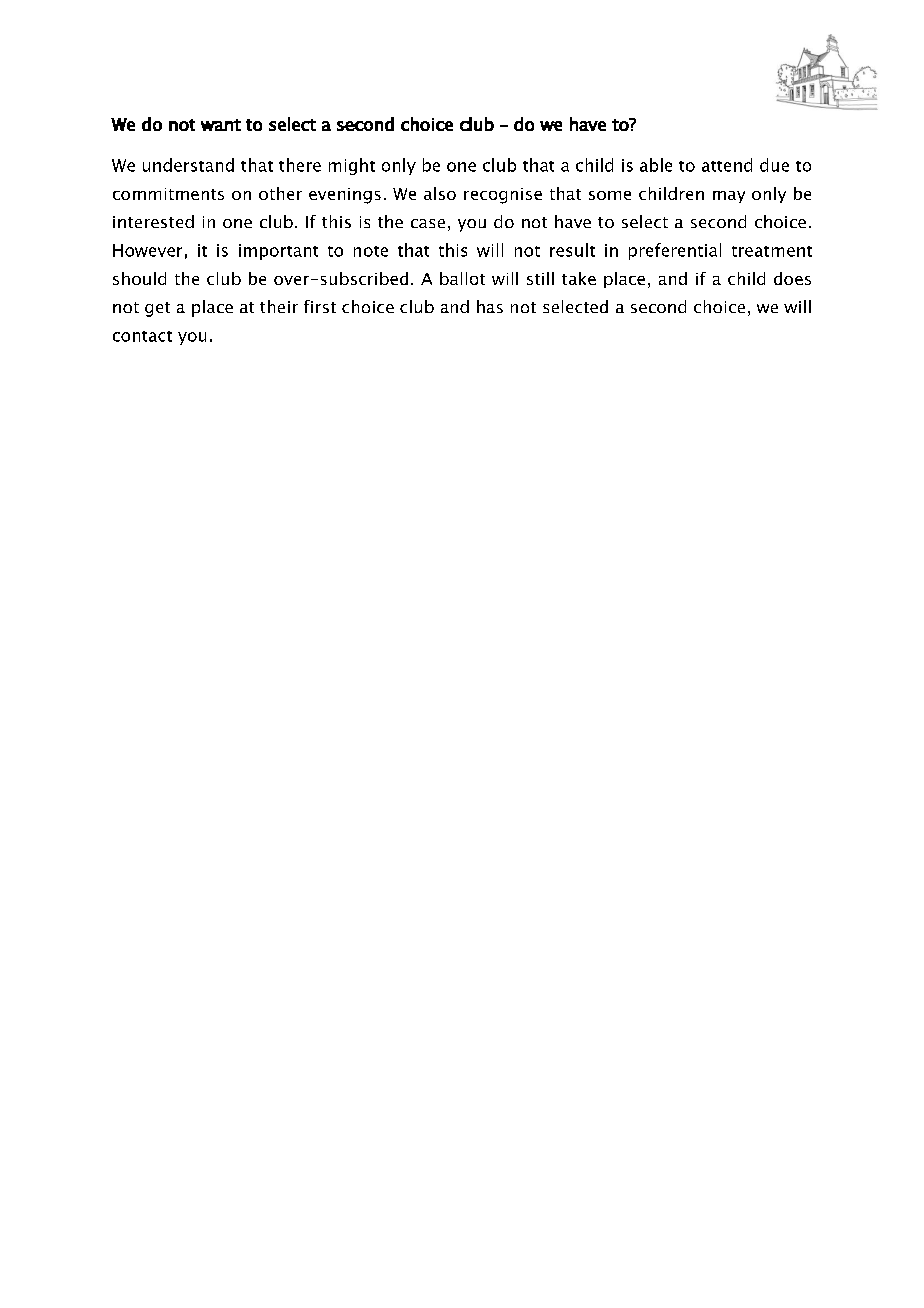  What do you see at coordinates (428, 223) in the screenshot?
I see `case` at bounding box center [428, 223].
